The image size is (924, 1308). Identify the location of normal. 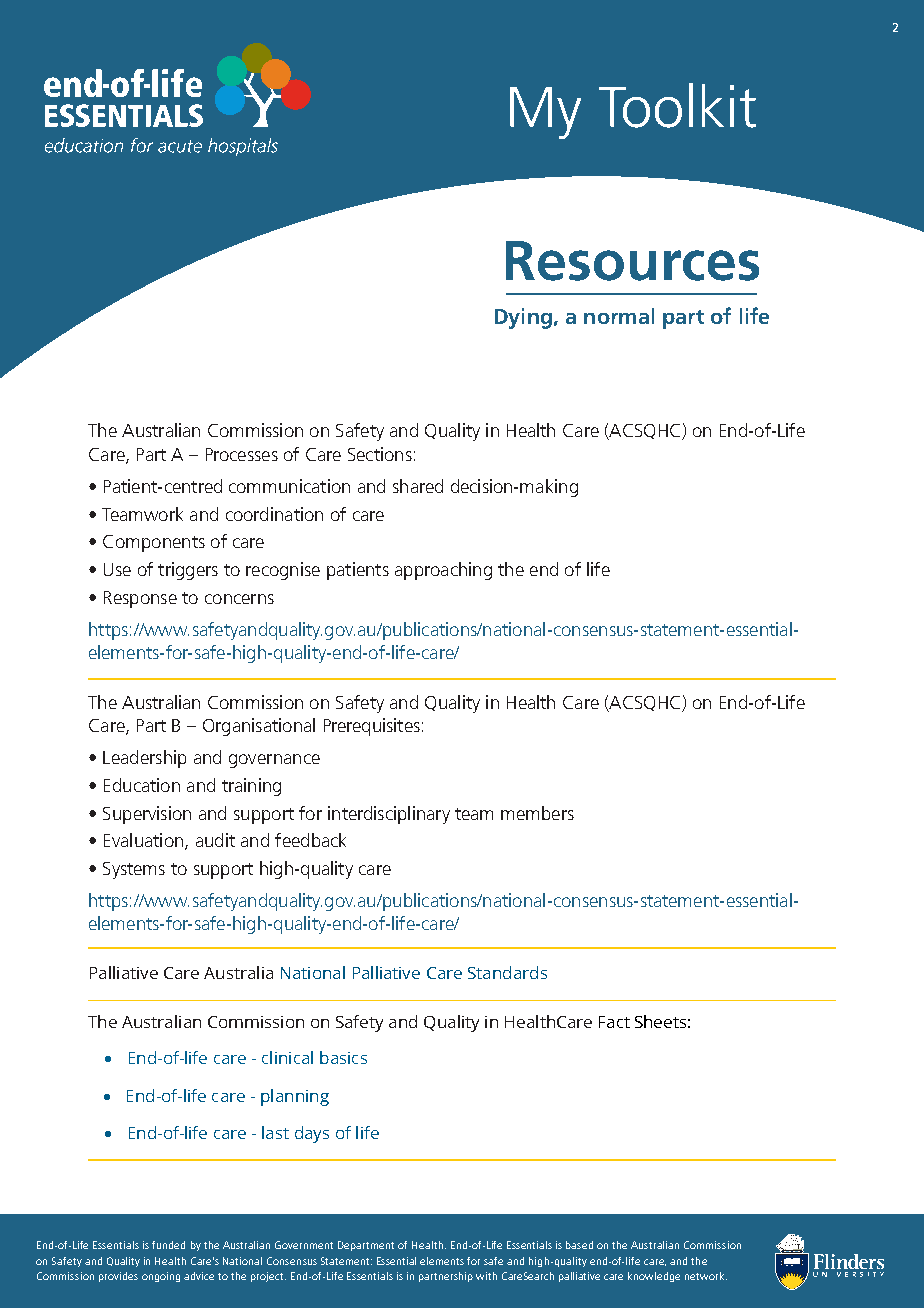
(619, 316).
